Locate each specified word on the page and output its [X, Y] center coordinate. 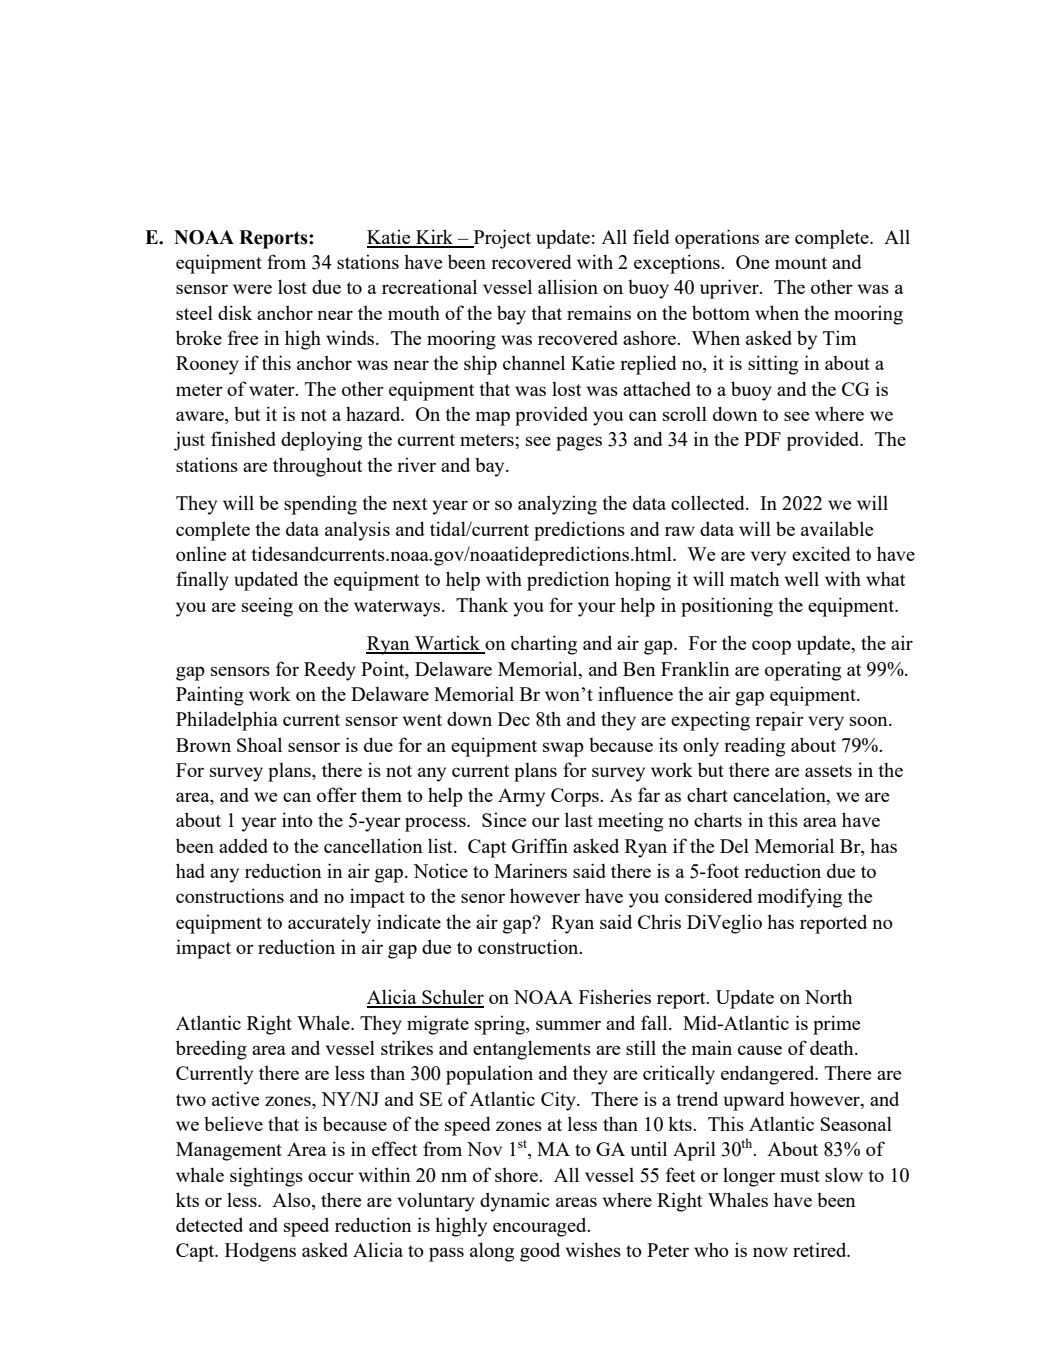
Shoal [259, 744]
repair [779, 721]
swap [563, 749]
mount [801, 263]
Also [292, 1201]
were [252, 289]
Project [501, 239]
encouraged [541, 1227]
